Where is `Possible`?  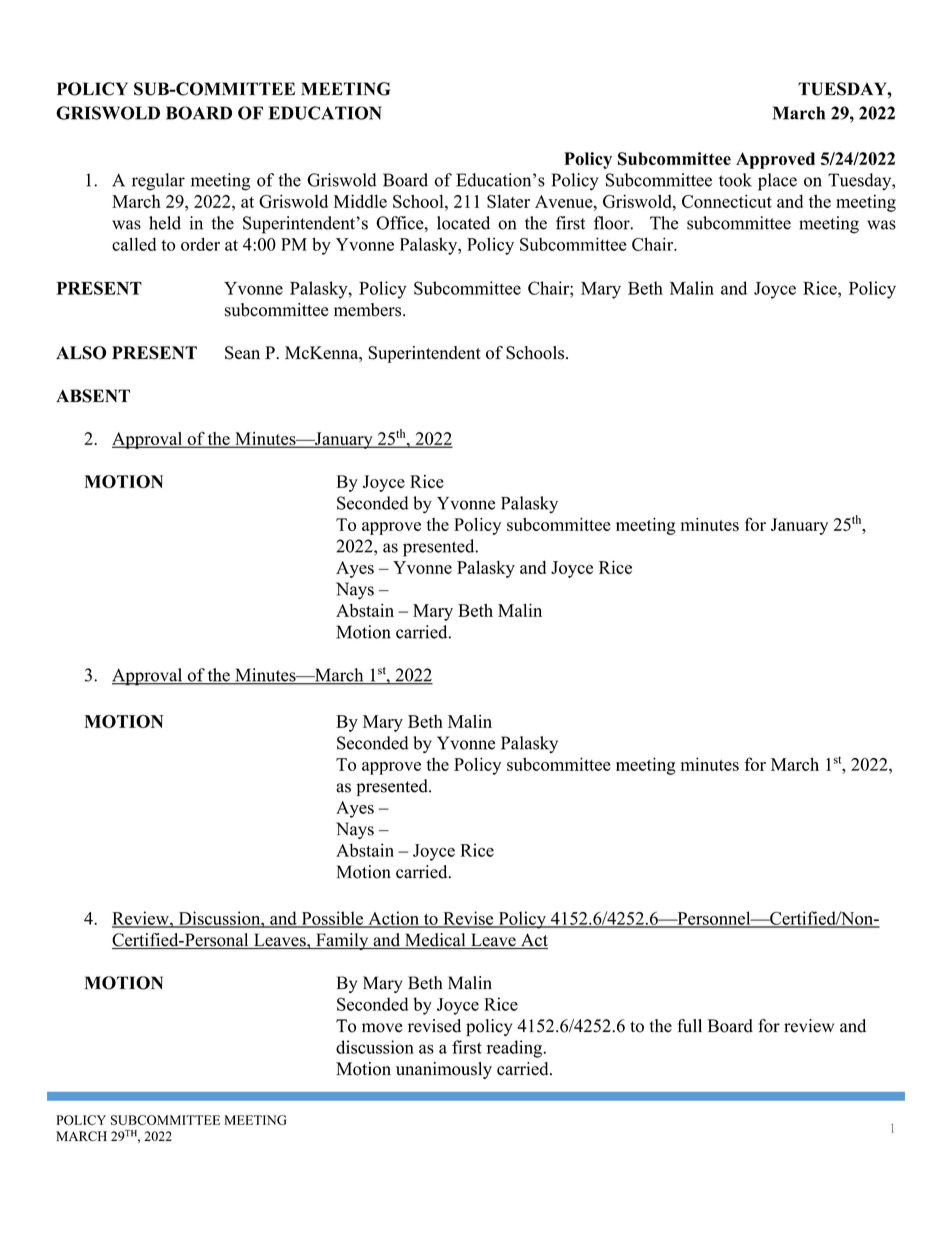 Possible is located at coordinates (332, 919).
